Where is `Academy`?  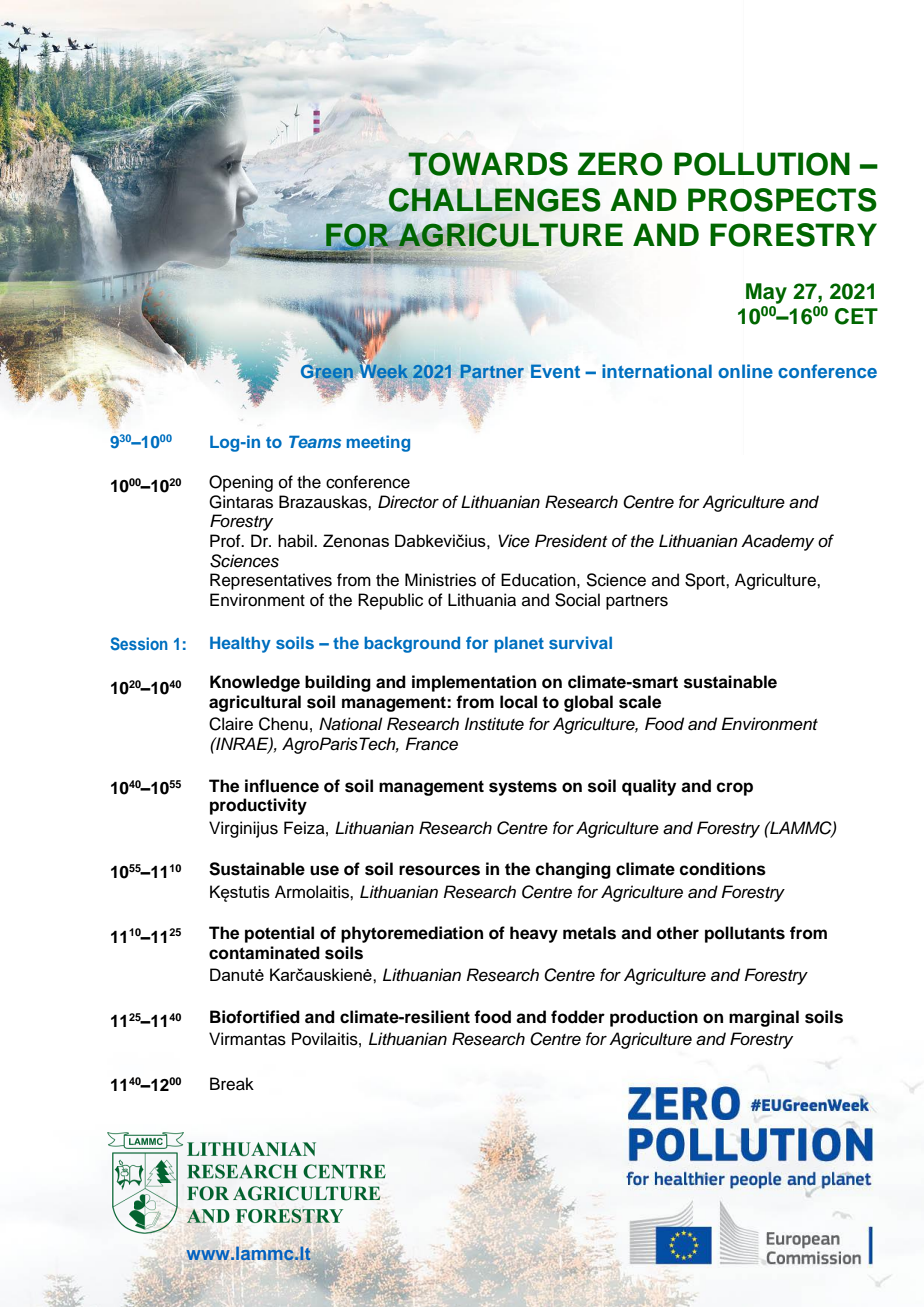
Academy is located at coordinates (777, 542).
